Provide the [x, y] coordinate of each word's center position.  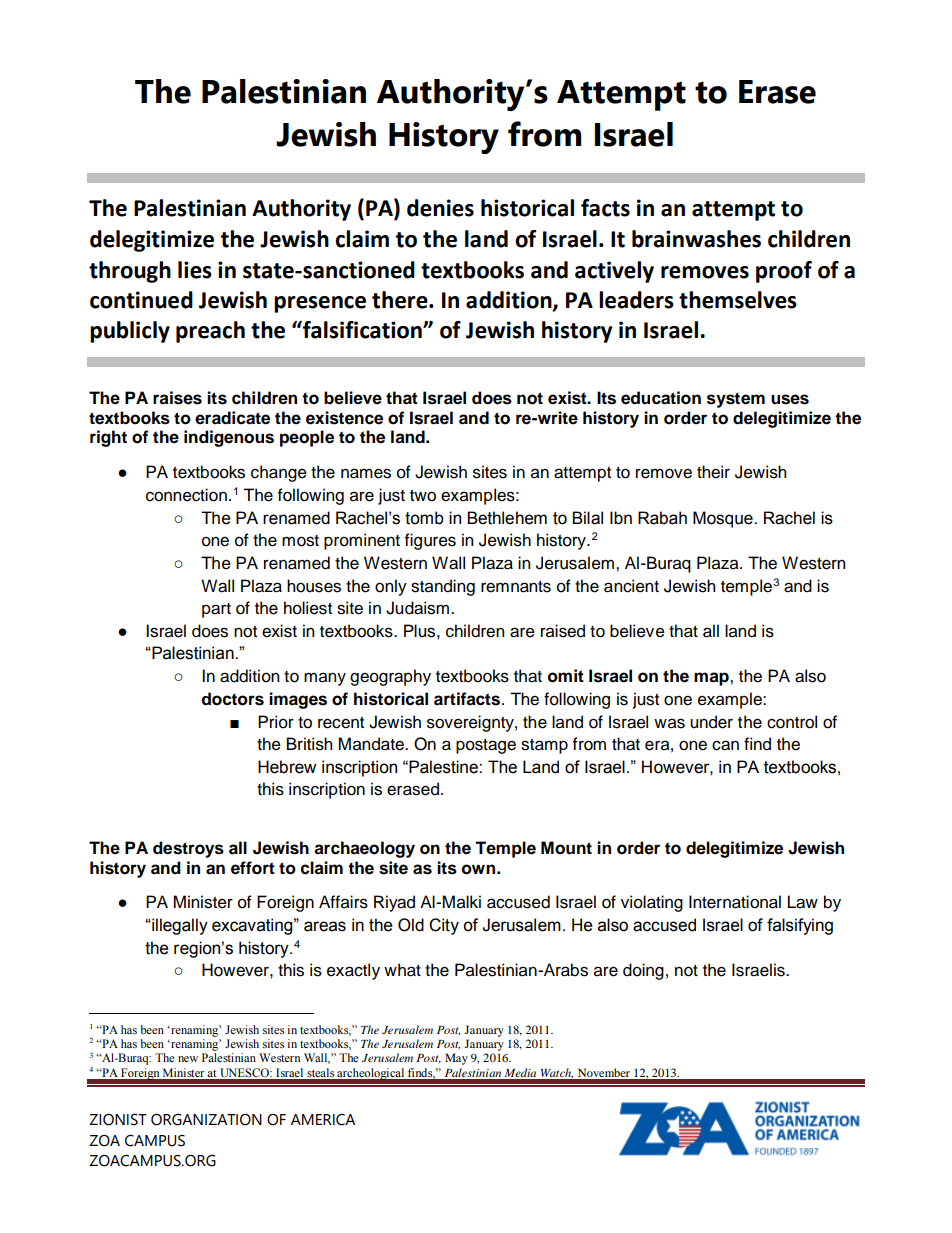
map [712, 679]
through [130, 272]
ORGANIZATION [206, 1120]
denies [440, 208]
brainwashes [696, 239]
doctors [233, 699]
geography [390, 677]
